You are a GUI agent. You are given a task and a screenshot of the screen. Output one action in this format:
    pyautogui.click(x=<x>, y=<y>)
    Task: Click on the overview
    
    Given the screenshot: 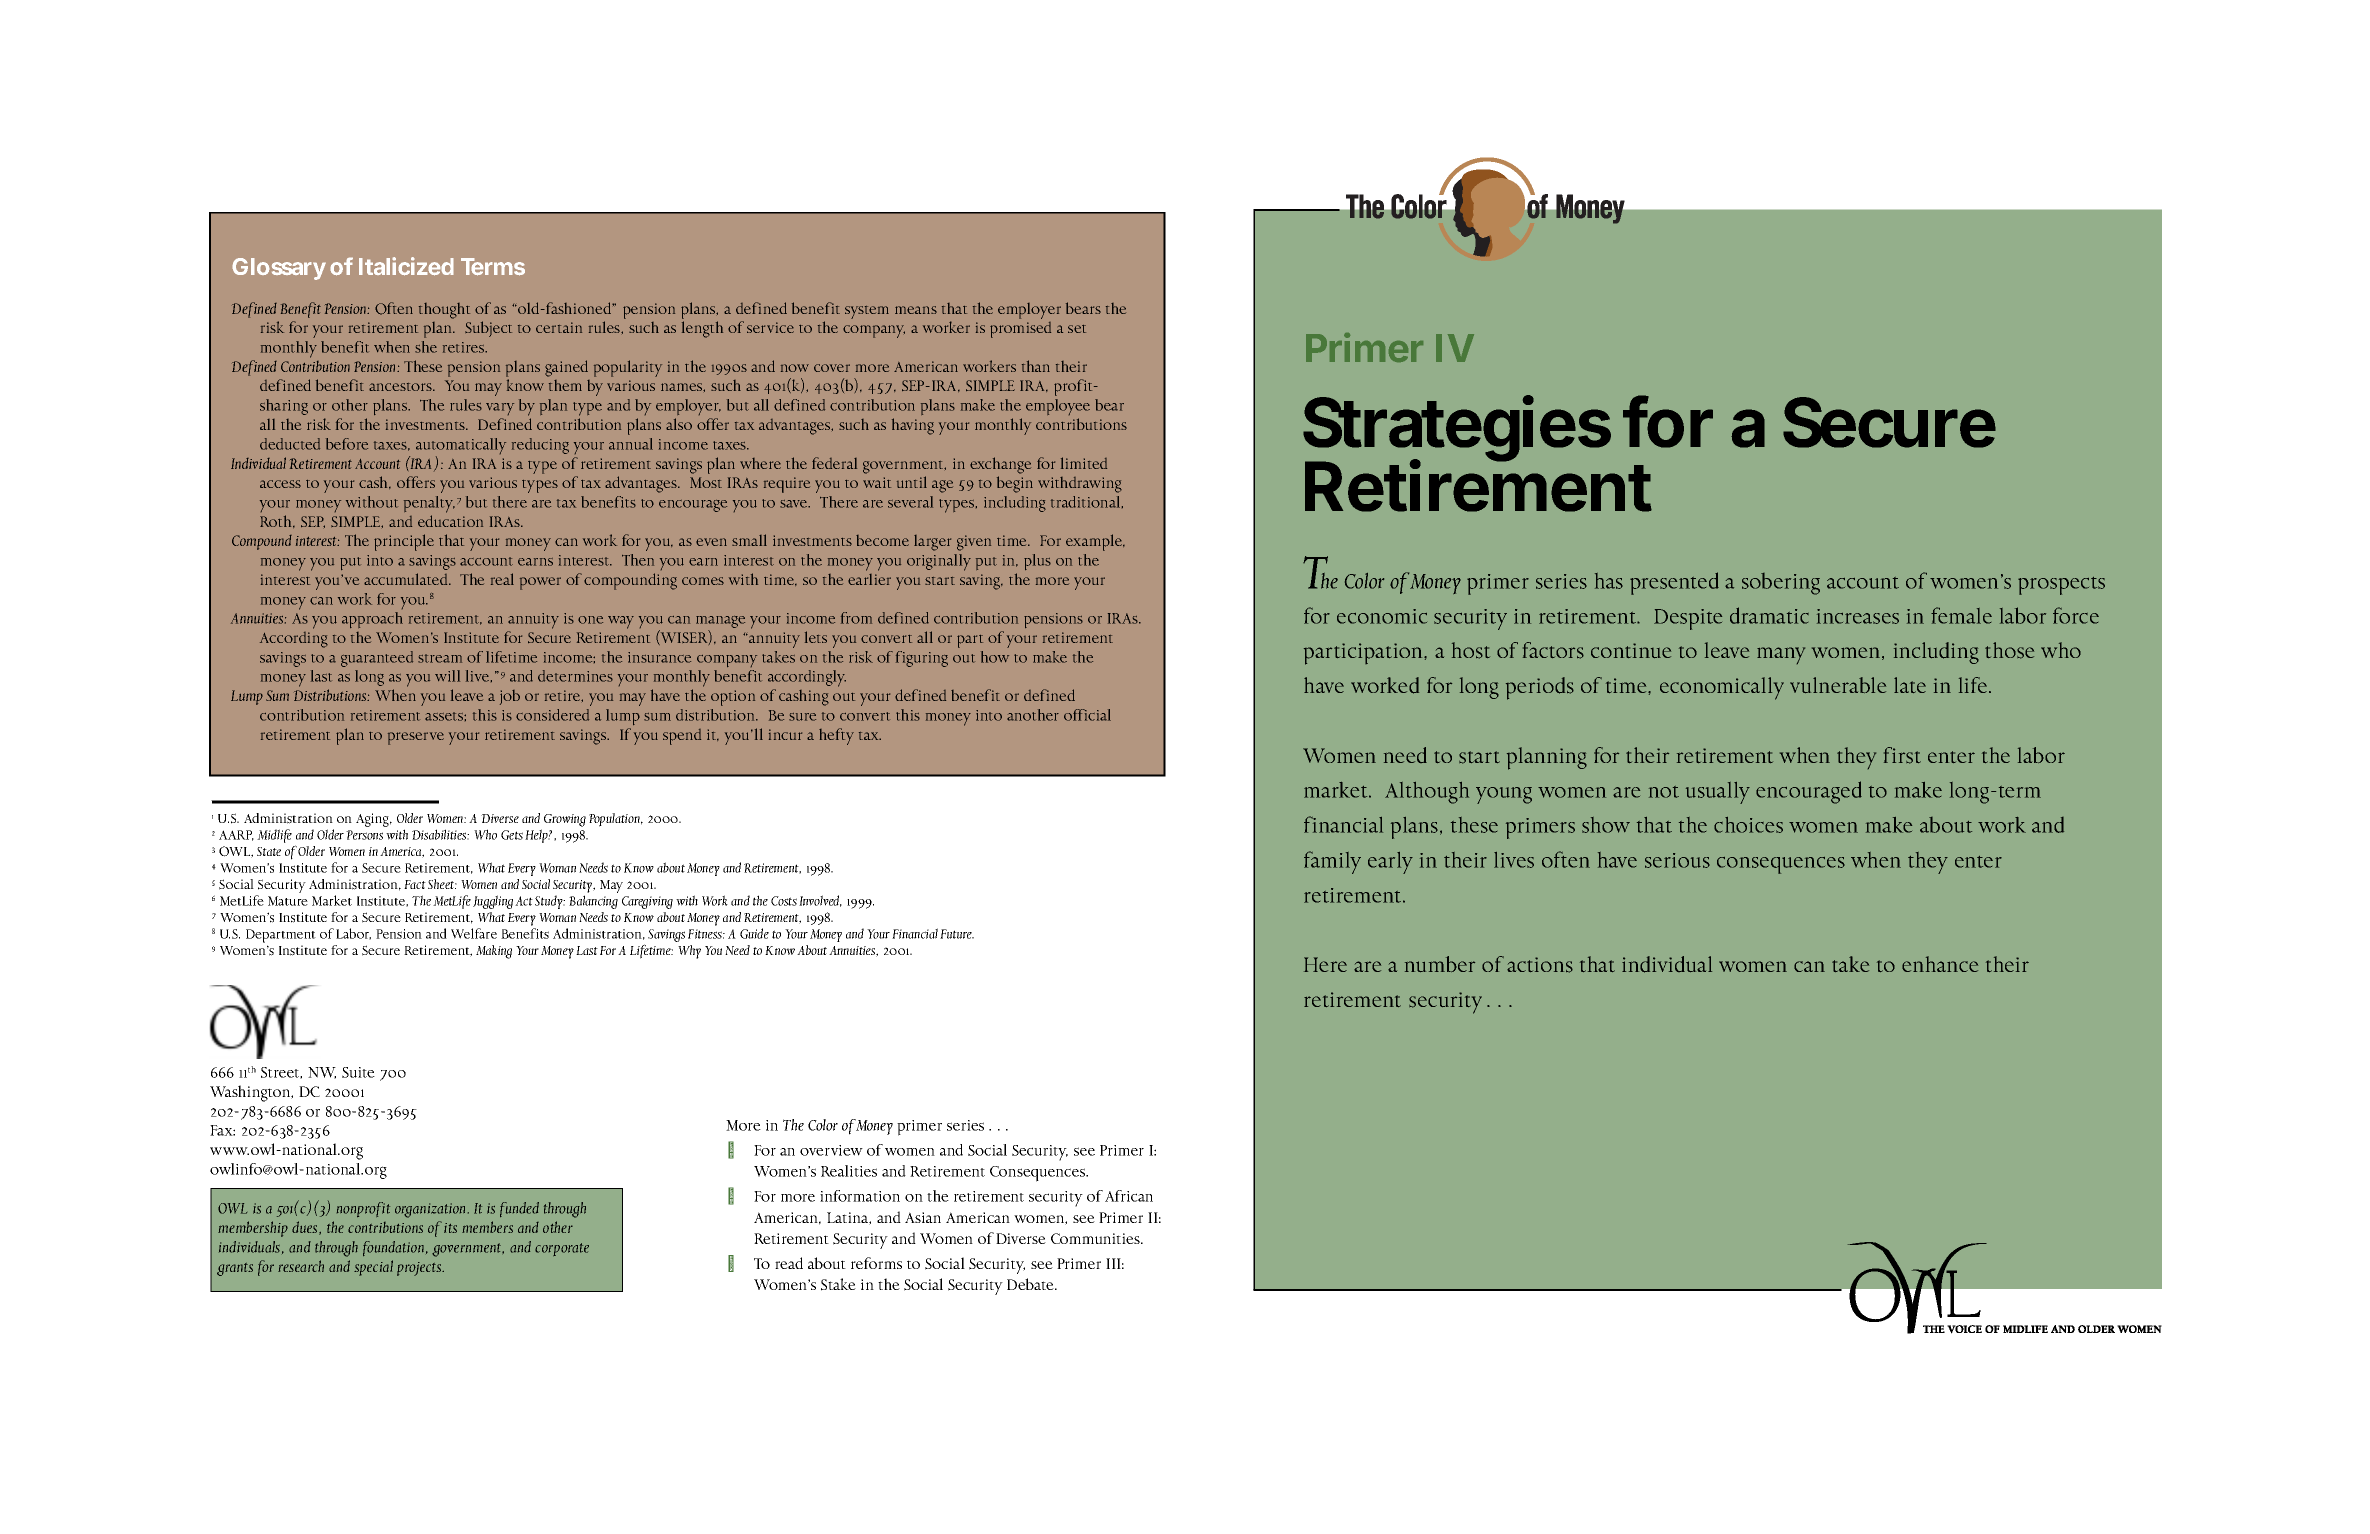 What is the action you would take?
    pyautogui.click(x=831, y=1150)
